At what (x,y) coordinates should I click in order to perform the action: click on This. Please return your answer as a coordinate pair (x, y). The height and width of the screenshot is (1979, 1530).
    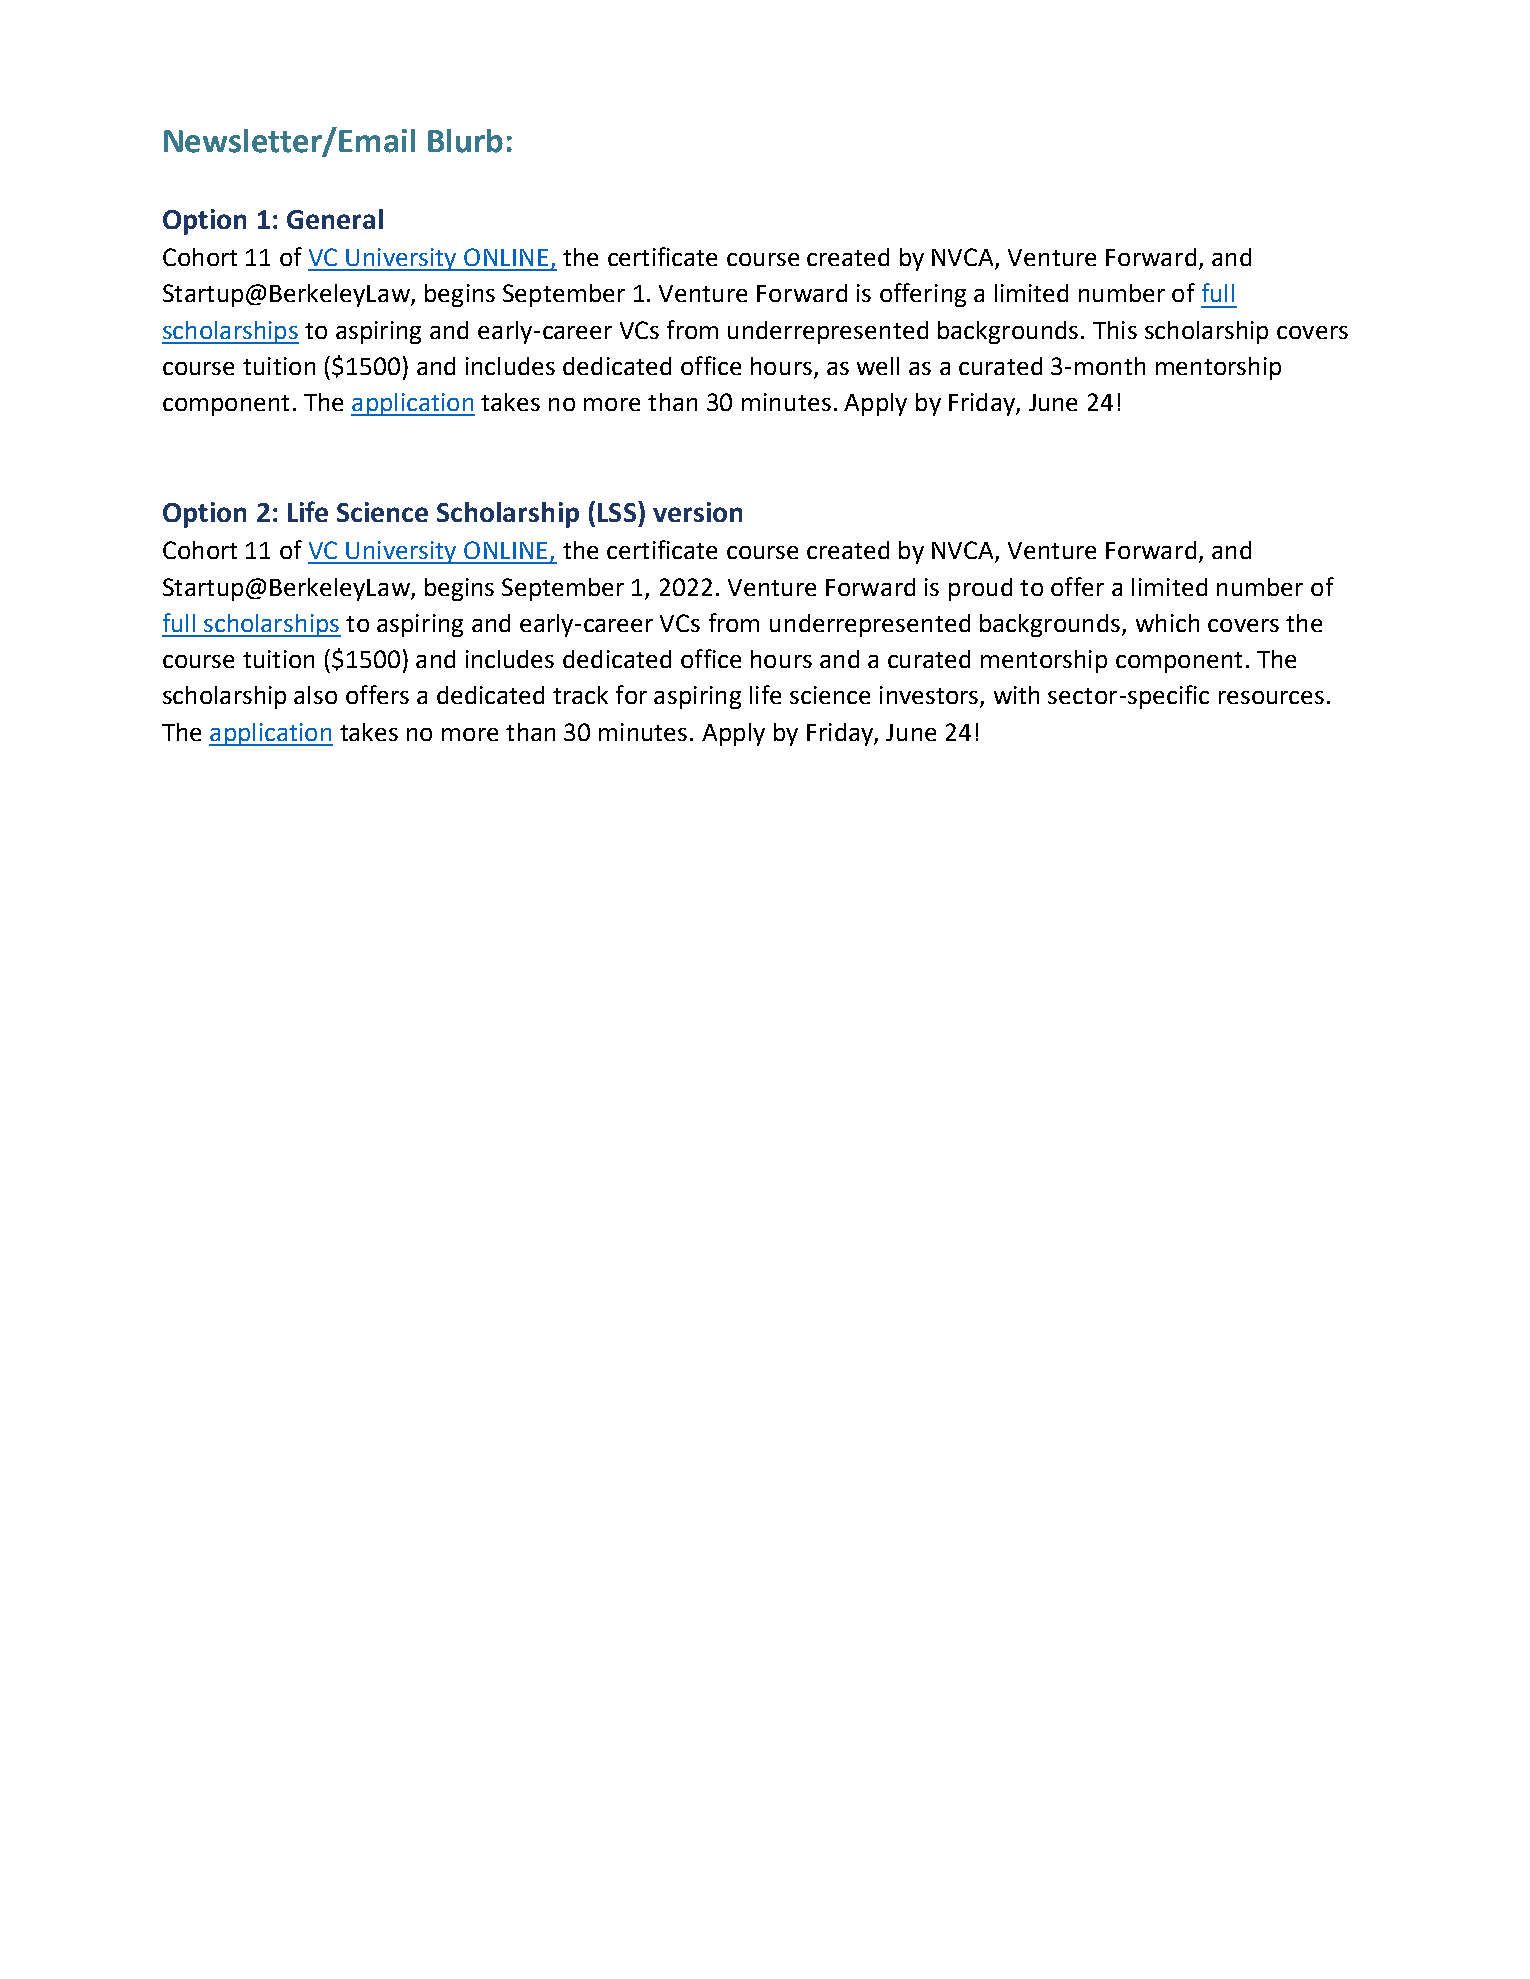
    Looking at the image, I should click on (1115, 330).
